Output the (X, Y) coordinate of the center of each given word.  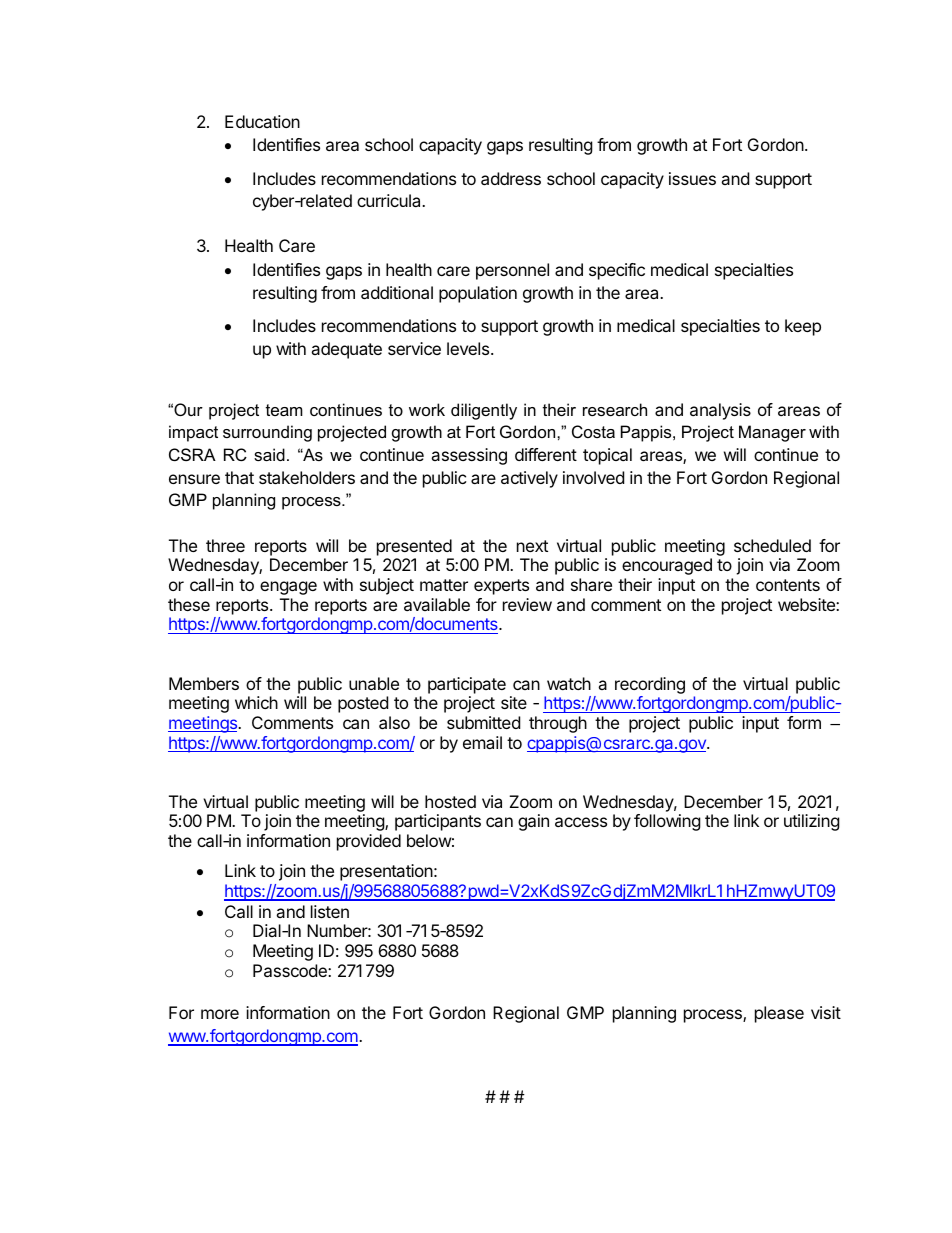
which (256, 702)
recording (650, 685)
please (779, 1014)
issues (692, 178)
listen (330, 911)
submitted (483, 722)
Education (262, 121)
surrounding (267, 433)
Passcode (291, 970)
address (511, 178)
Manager (772, 433)
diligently (484, 411)
